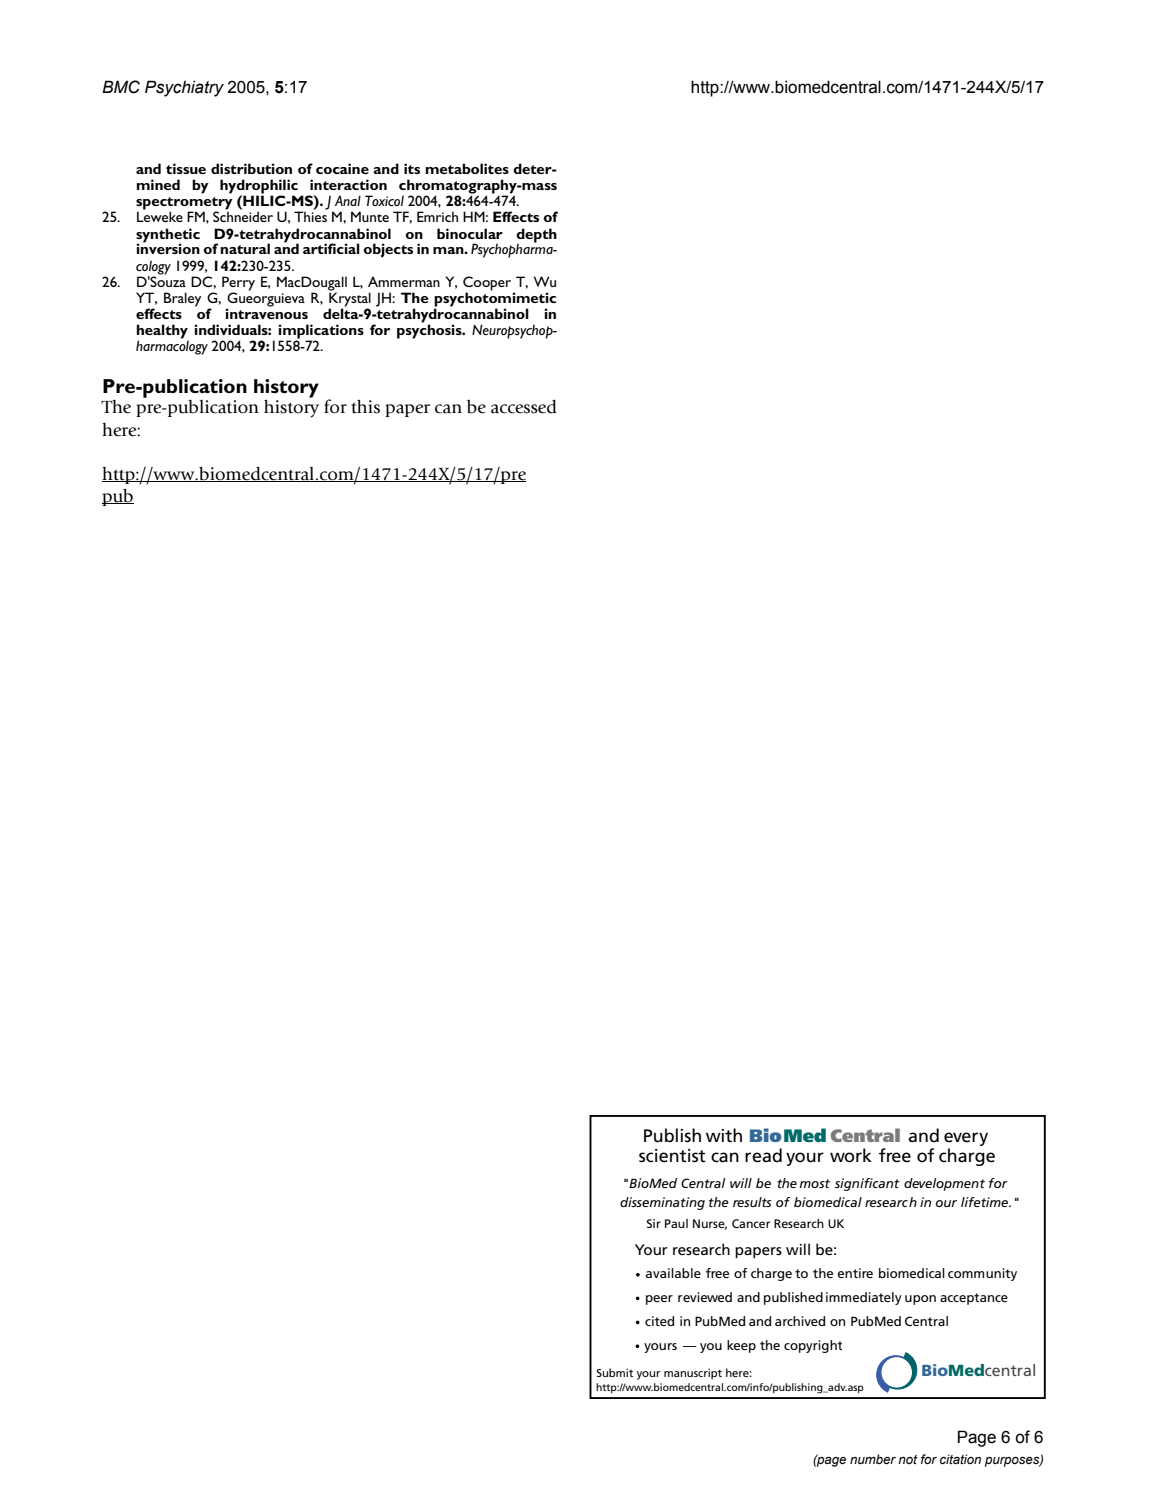 Image resolution: width=1151 pixels, height=1495 pixels. Describe the element at coordinates (966, 1139) in the image. I see `every` at that location.
